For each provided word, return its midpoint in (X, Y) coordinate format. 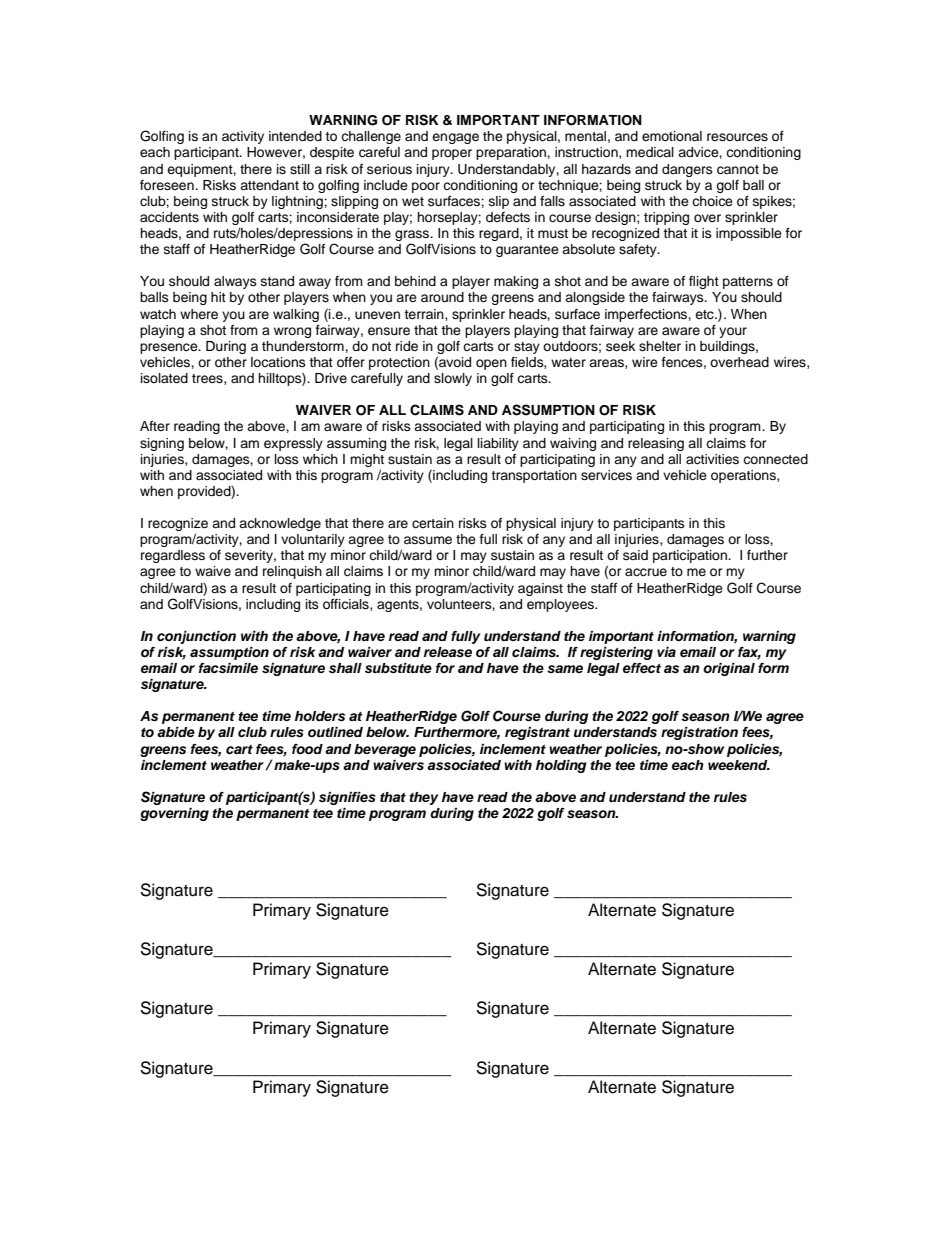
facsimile (228, 668)
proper (452, 154)
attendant (269, 185)
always (235, 282)
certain (433, 523)
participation (691, 556)
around (442, 297)
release (448, 652)
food (307, 749)
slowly (453, 379)
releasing (656, 444)
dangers (687, 170)
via (666, 652)
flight (704, 282)
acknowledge (280, 524)
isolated (164, 378)
